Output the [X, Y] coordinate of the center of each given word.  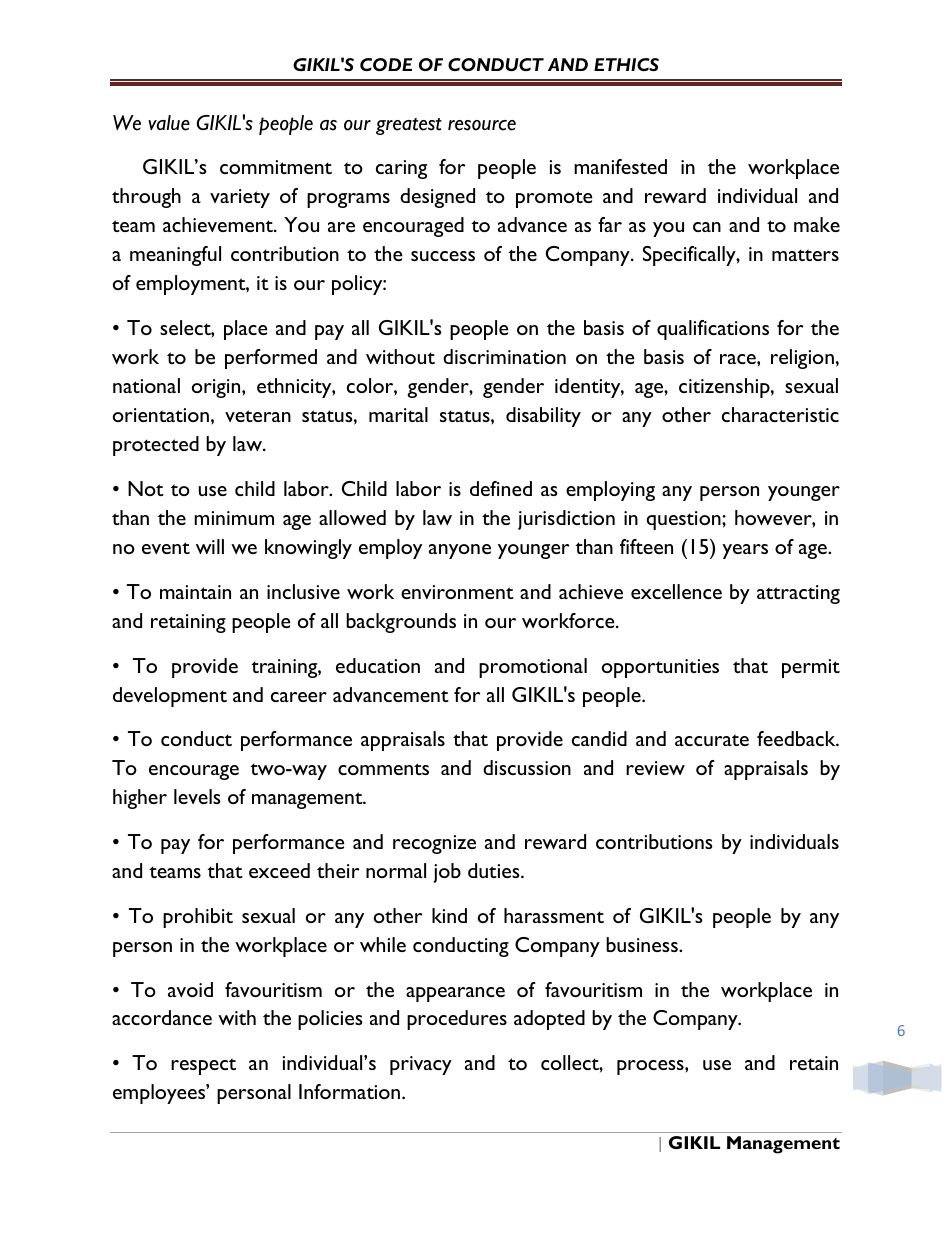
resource [482, 125]
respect [203, 1066]
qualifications [713, 330]
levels [197, 796]
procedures [457, 1020]
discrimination [504, 356]
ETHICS [626, 64]
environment [457, 592]
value [169, 123]
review [655, 768]
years [745, 551]
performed [271, 359]
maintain [195, 592]
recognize [434, 844]
